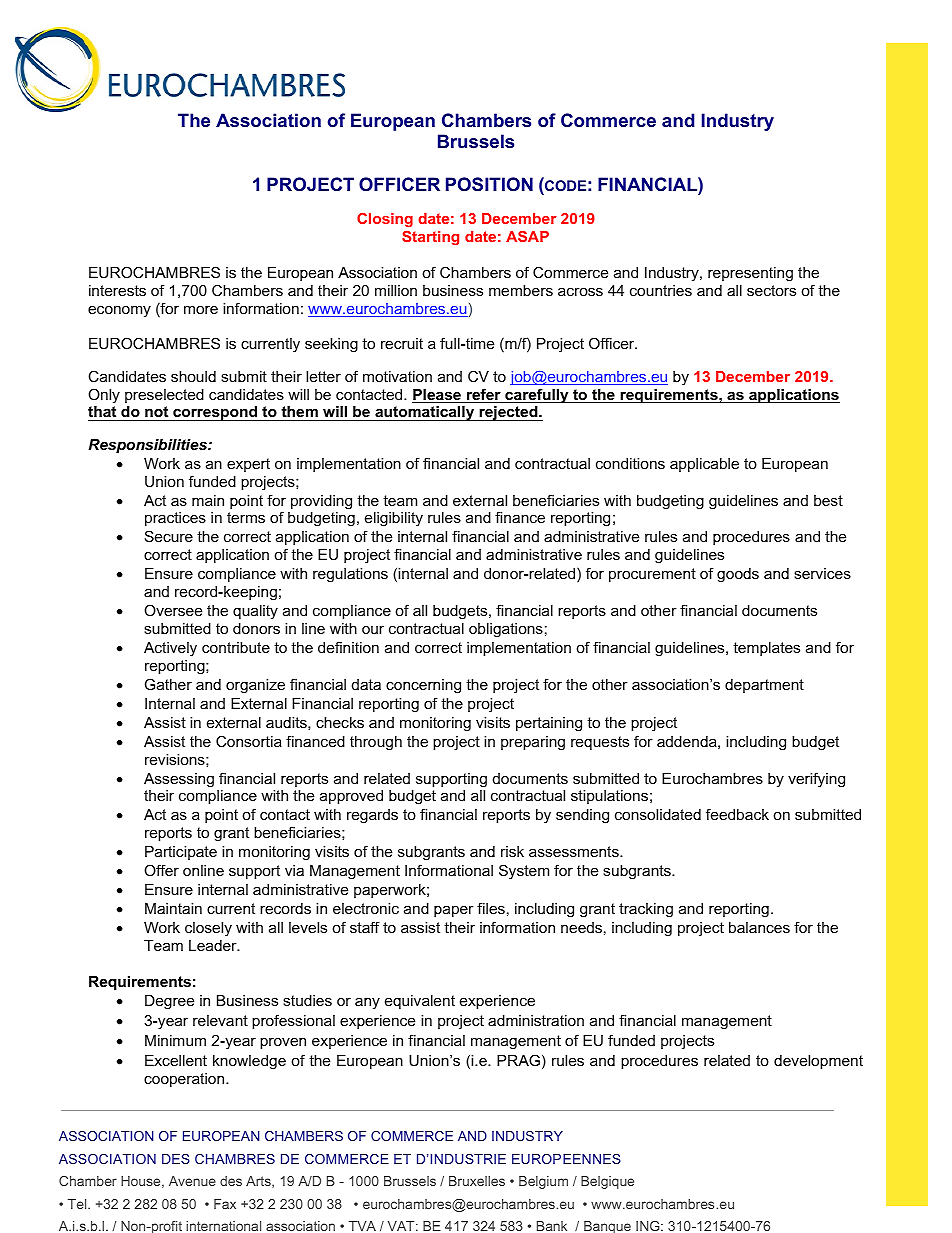 The width and height of the screenshot is (952, 1233). I want to click on department, so click(764, 686).
